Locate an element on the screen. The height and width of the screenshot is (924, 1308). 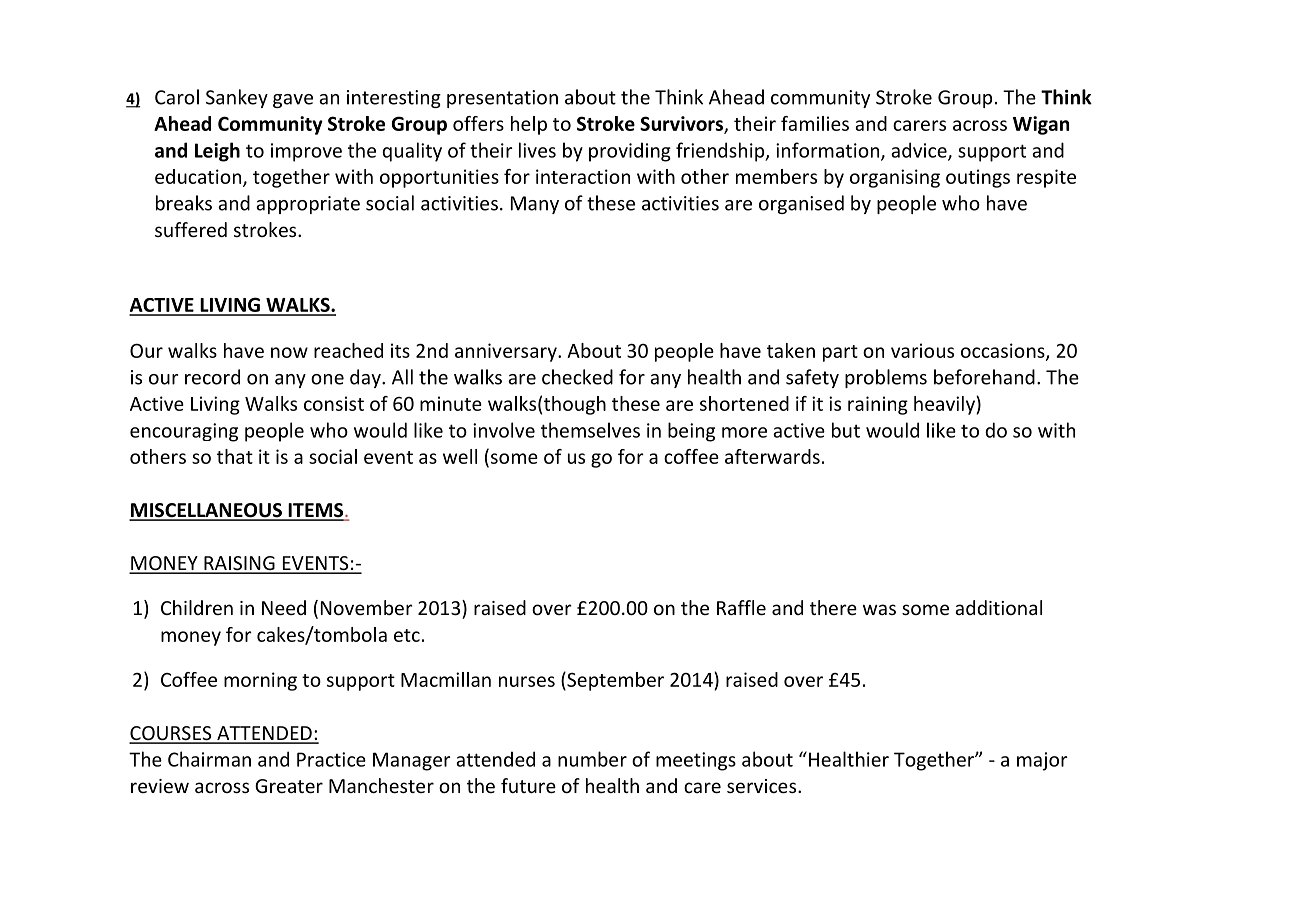
help is located at coordinates (529, 125).
